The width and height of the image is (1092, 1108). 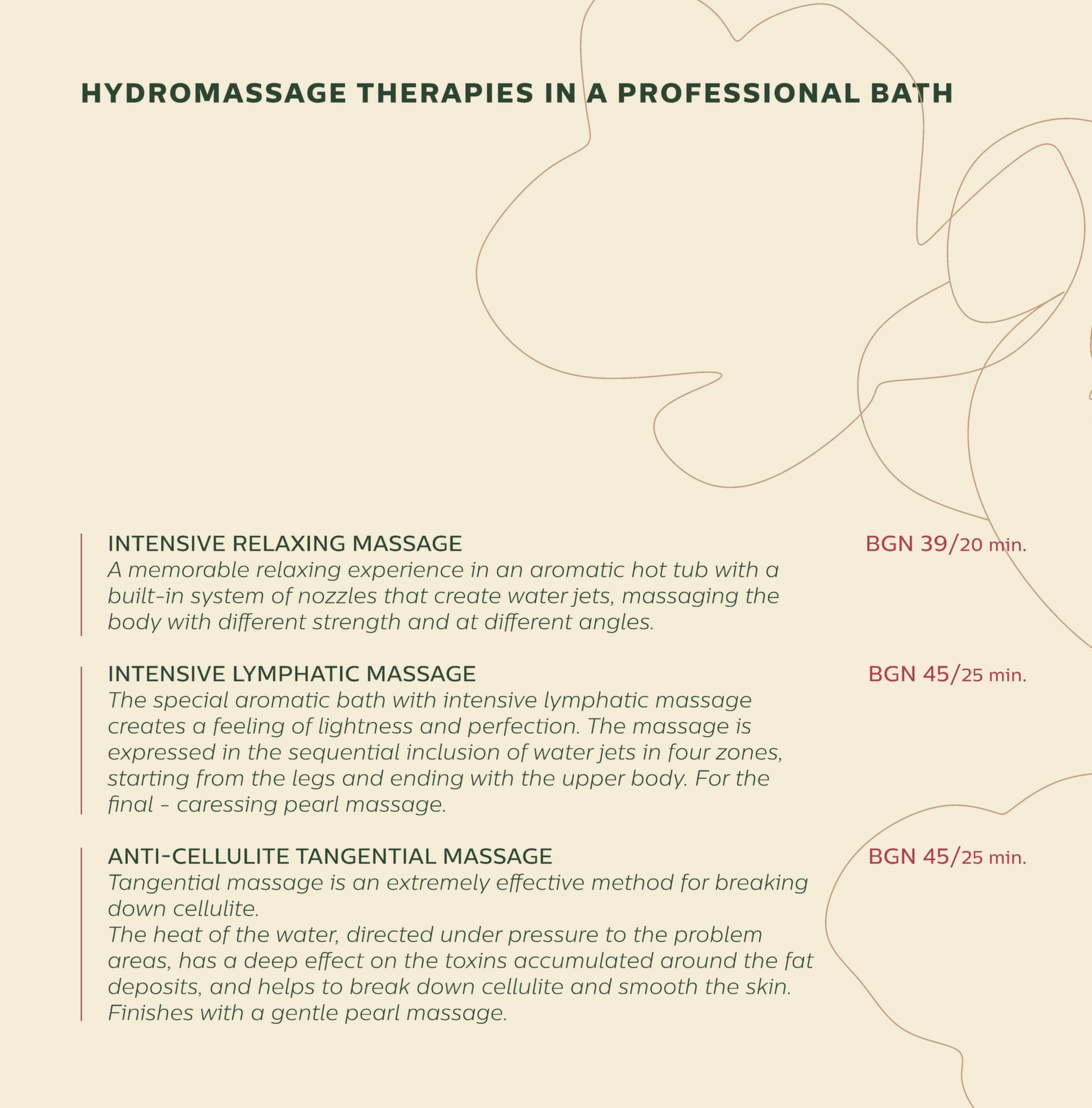 I want to click on PROFESSIONAL, so click(x=739, y=93).
